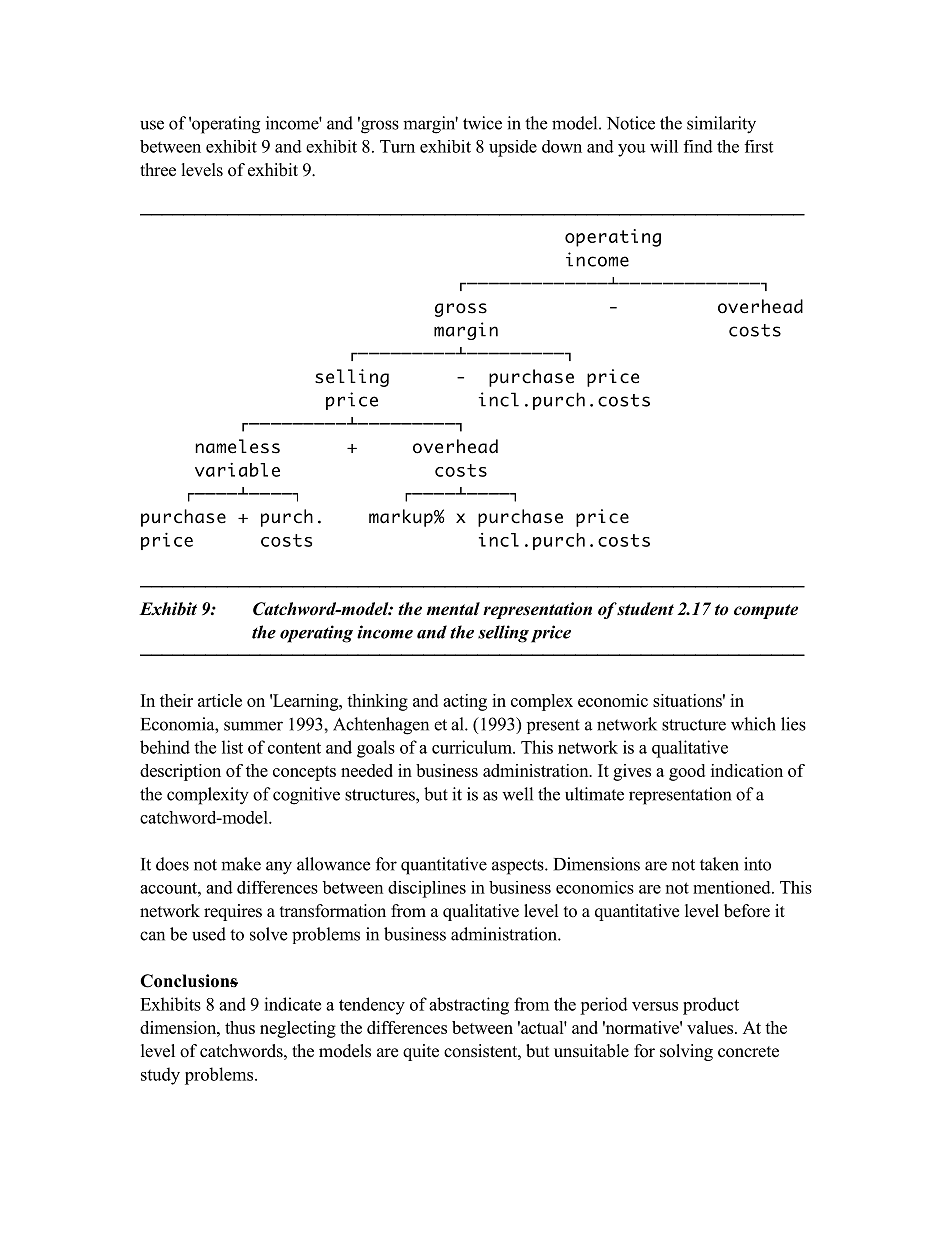 The height and width of the screenshot is (1233, 952). What do you see at coordinates (421, 1052) in the screenshot?
I see `quite` at bounding box center [421, 1052].
